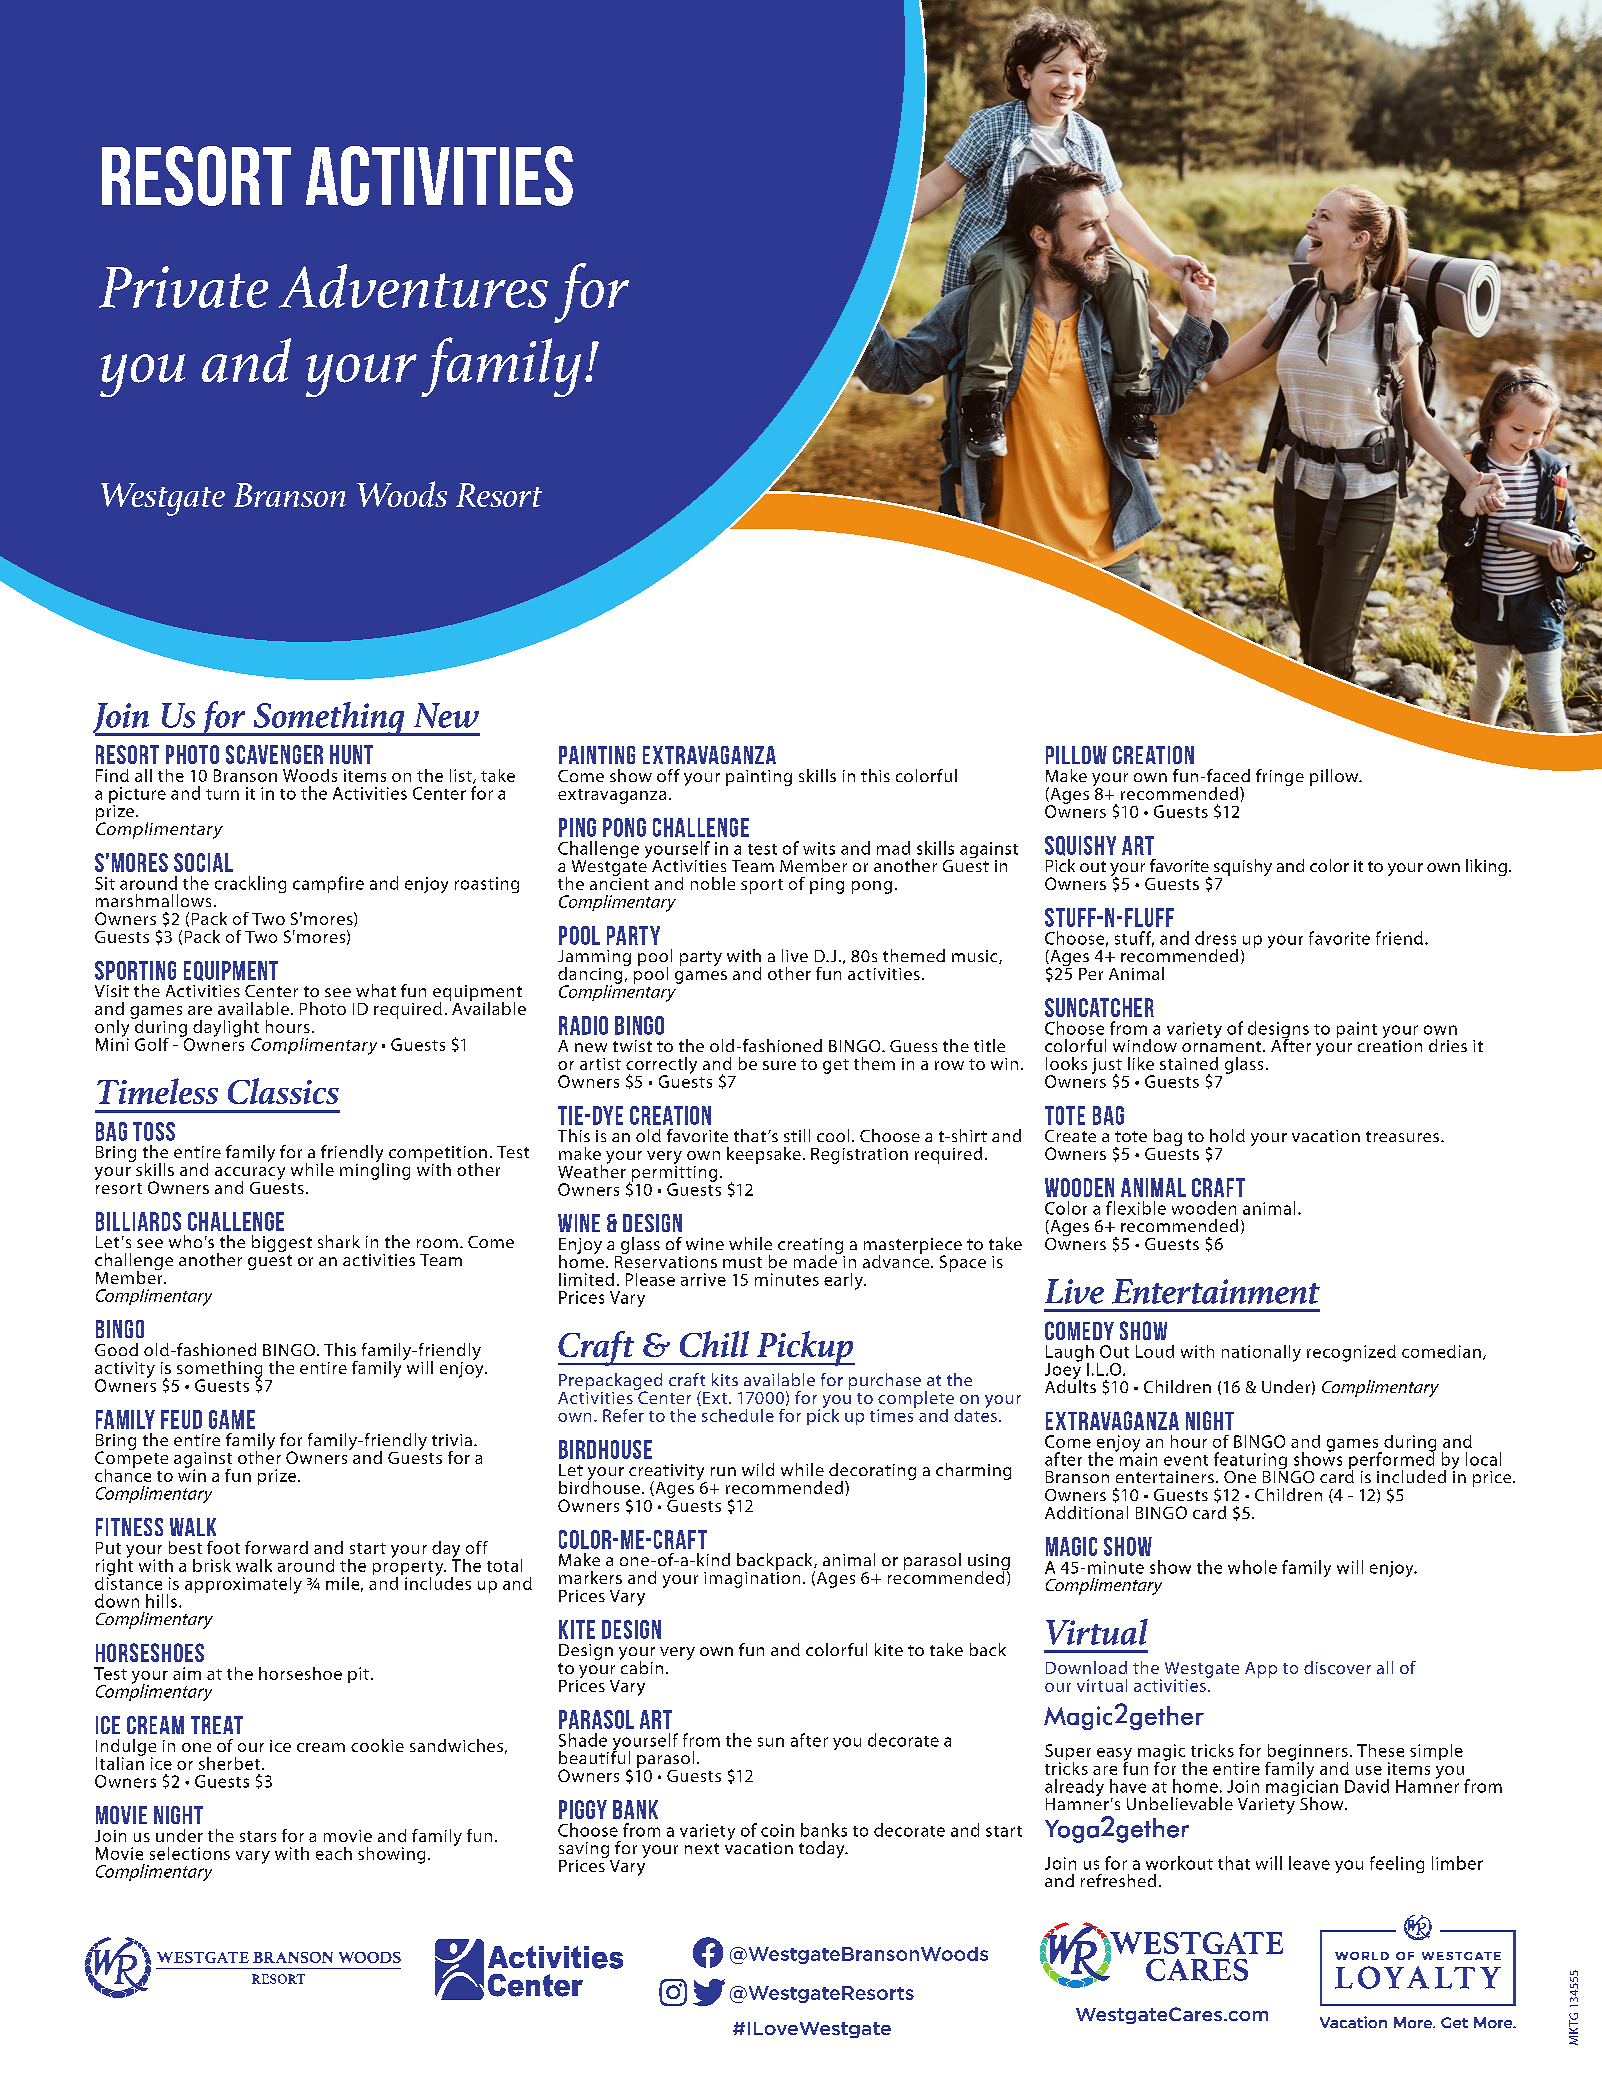  What do you see at coordinates (1223, 1046) in the image?
I see `ornament` at bounding box center [1223, 1046].
